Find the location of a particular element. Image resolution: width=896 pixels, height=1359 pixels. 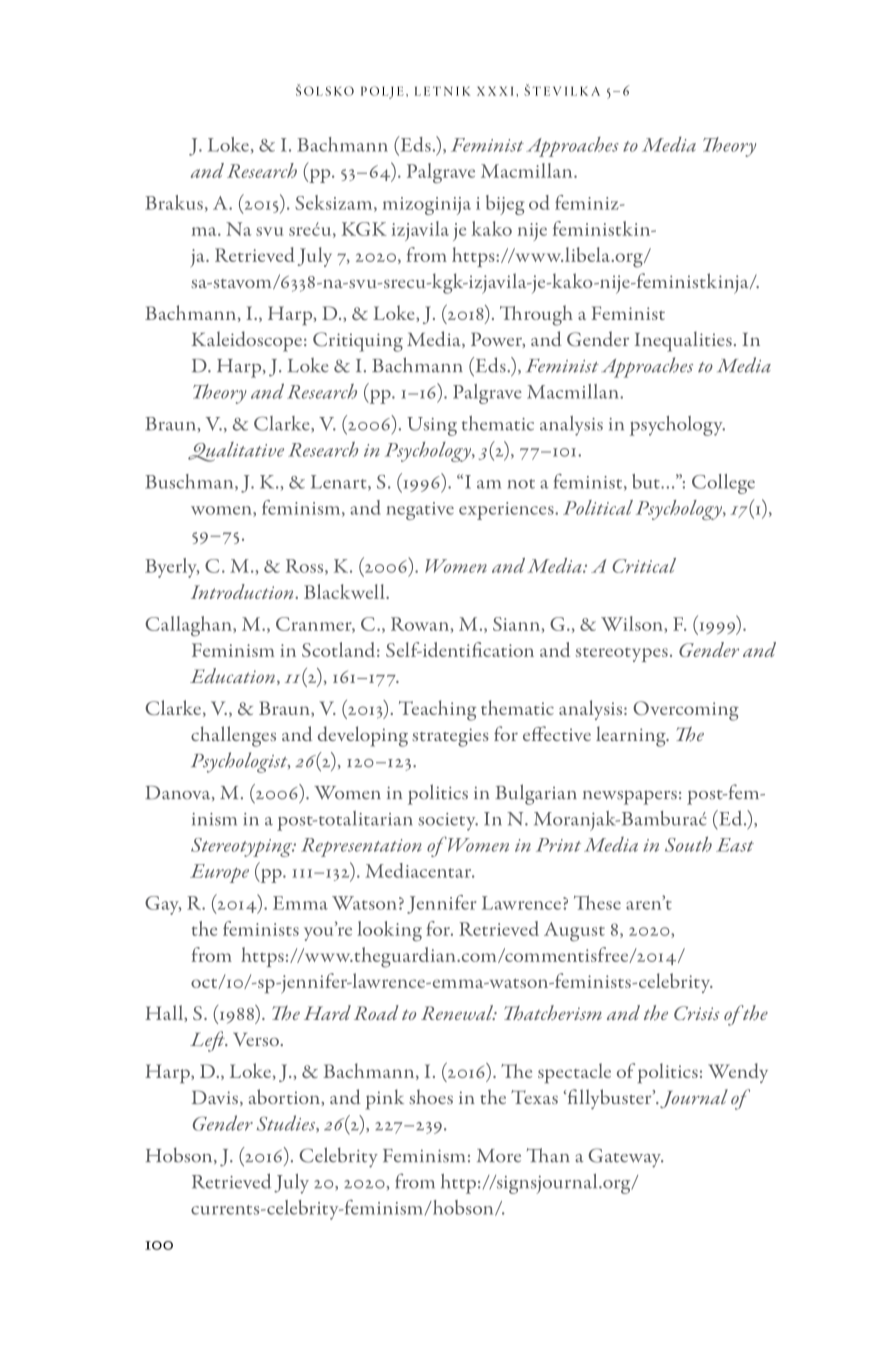

negative is located at coordinates (420, 511).
